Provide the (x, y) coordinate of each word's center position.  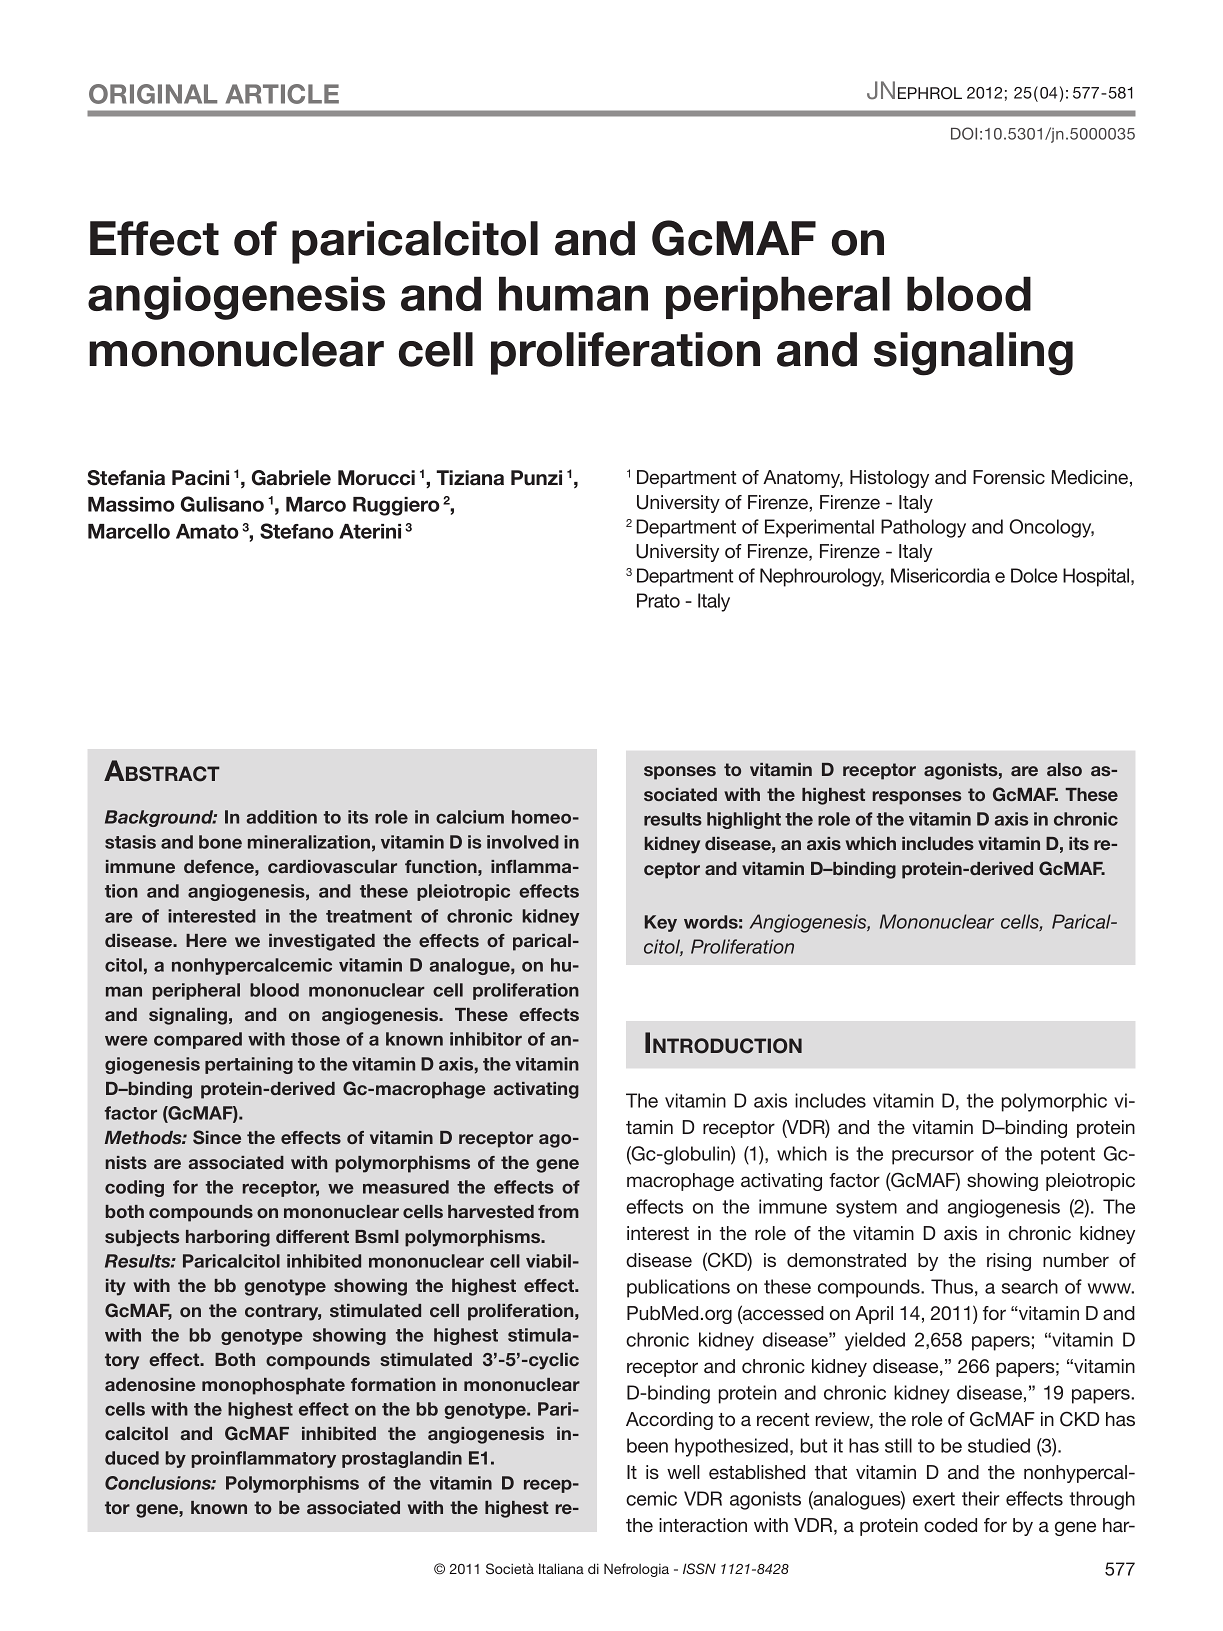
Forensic (1009, 477)
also (1064, 769)
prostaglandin (402, 1459)
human (573, 293)
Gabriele (291, 478)
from (558, 1211)
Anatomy (803, 479)
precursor (933, 1157)
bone (220, 842)
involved (523, 842)
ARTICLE (282, 94)
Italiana (561, 1568)
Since (217, 1137)
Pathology (923, 528)
